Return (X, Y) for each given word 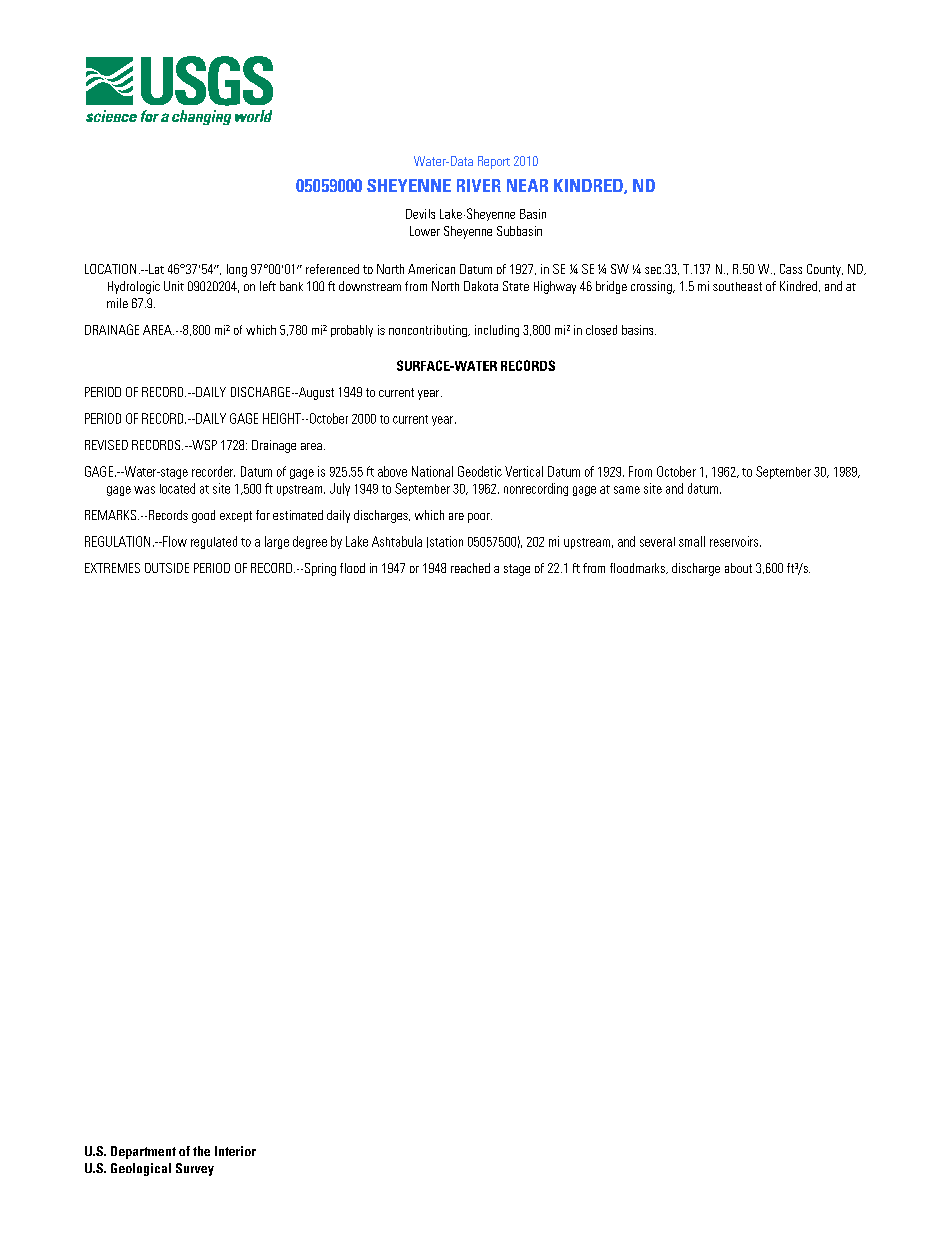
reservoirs (735, 541)
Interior (235, 1151)
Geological (141, 1169)
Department (143, 1152)
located (177, 488)
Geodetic (480, 471)
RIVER (479, 185)
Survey (195, 1169)
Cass (791, 269)
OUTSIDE (167, 568)
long (237, 270)
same (627, 490)
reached (470, 568)
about (738, 568)
